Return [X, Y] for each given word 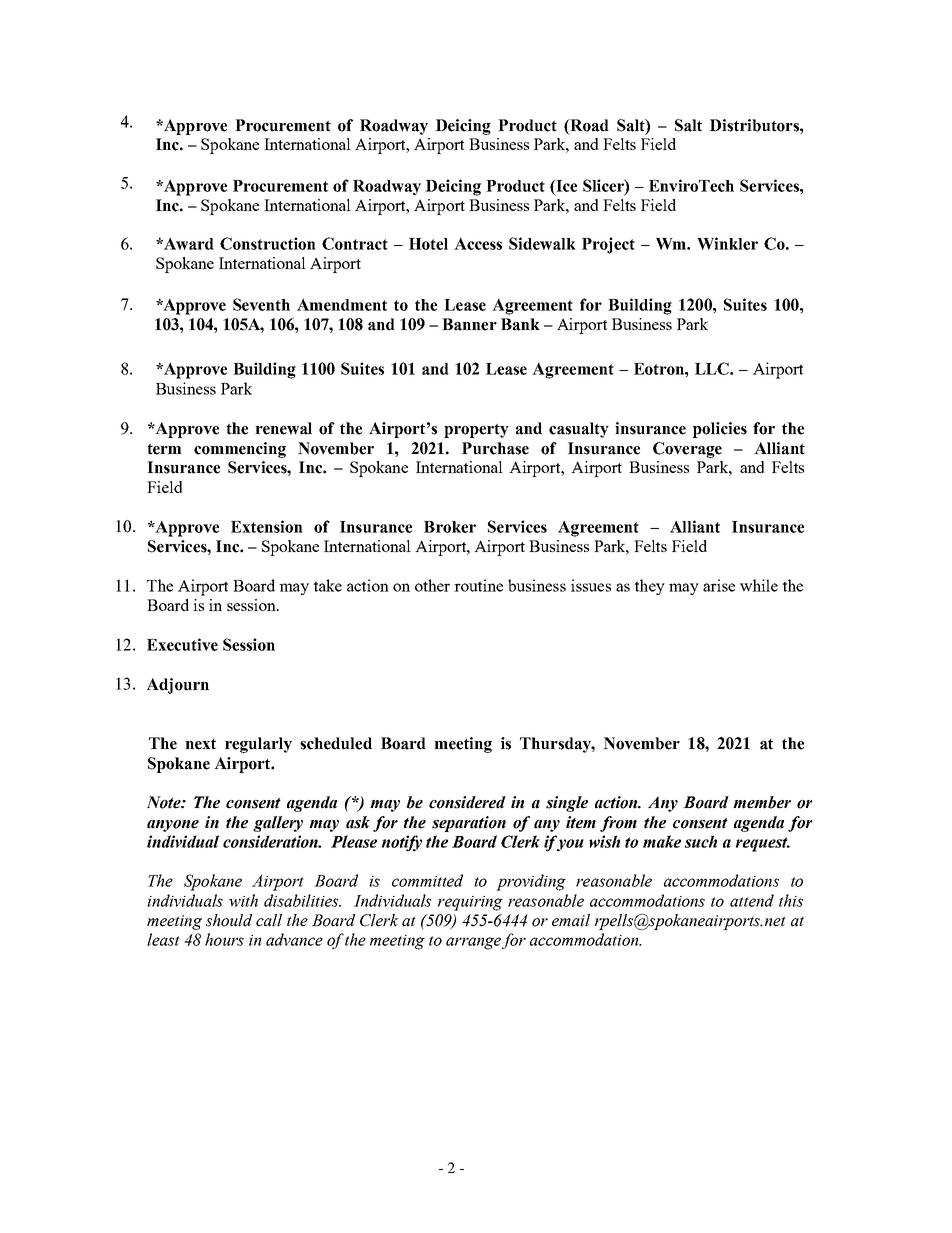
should [229, 920]
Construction [268, 243]
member [762, 802]
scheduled [336, 743]
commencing [240, 450]
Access [478, 244]
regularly [258, 745]
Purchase [495, 448]
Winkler [727, 243]
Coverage [687, 450]
